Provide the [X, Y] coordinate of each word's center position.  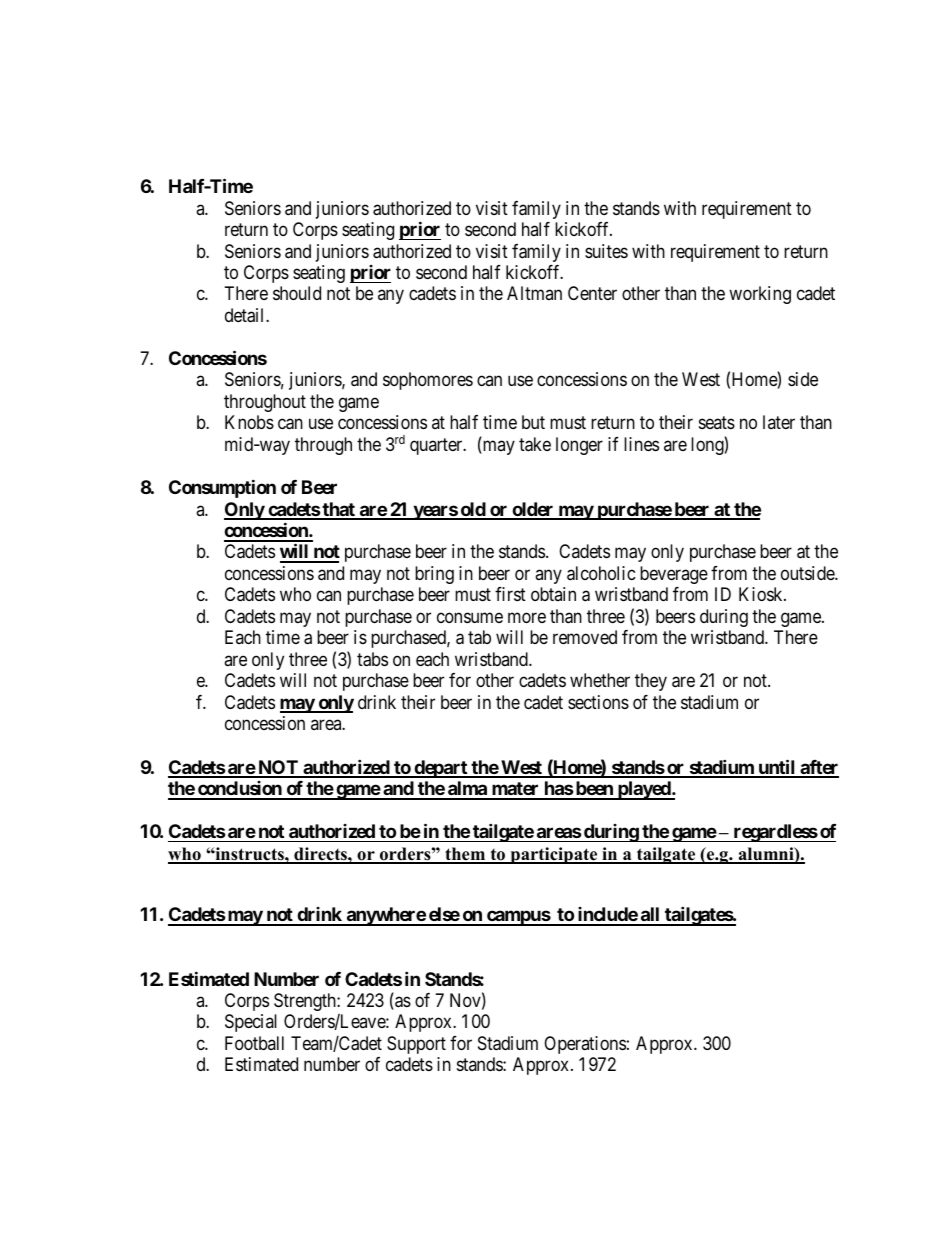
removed [585, 637]
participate [554, 855]
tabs [372, 659]
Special [251, 1023]
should [297, 293]
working [760, 295]
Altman [534, 293]
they [651, 682]
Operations [585, 1045]
